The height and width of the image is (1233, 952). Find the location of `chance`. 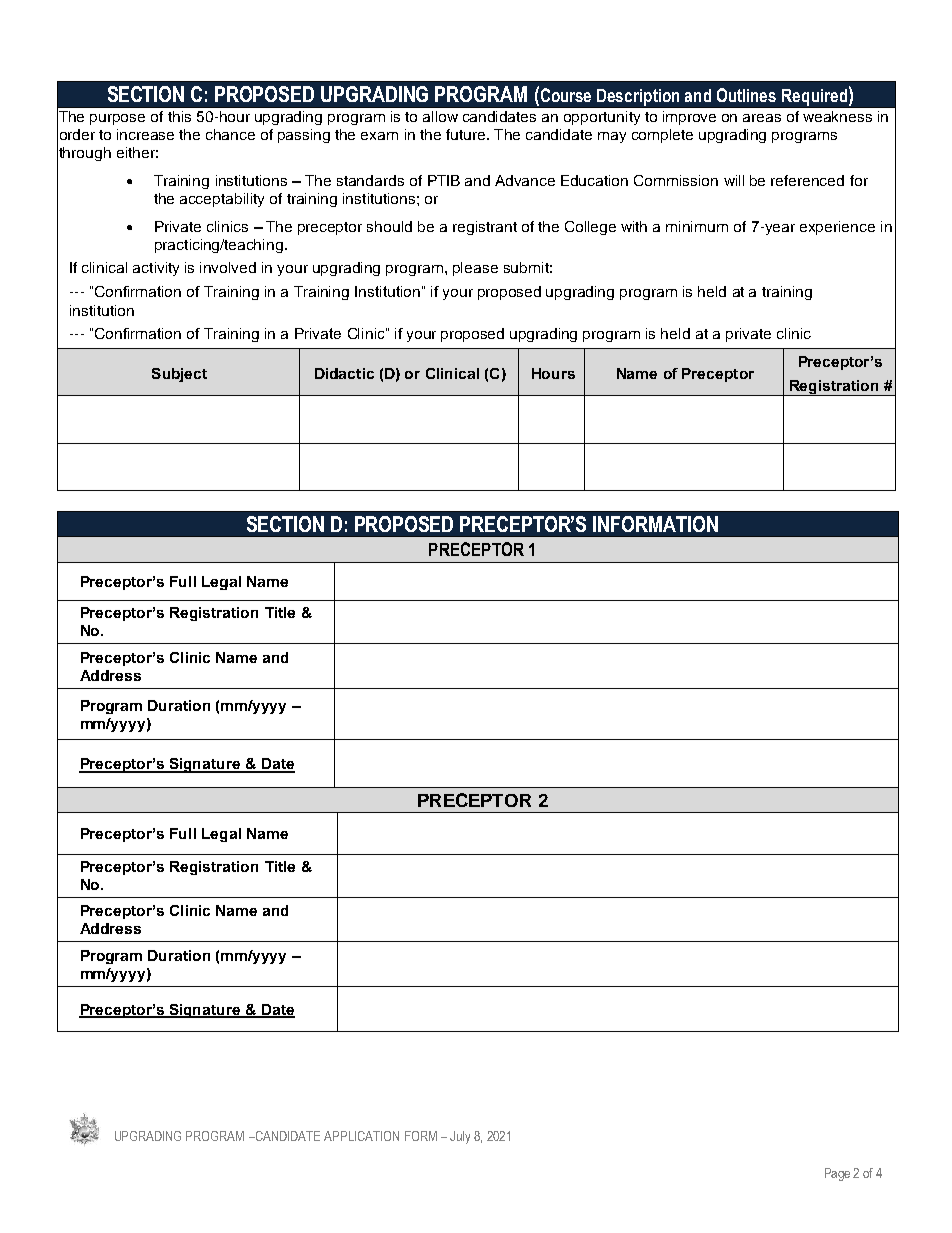

chance is located at coordinates (230, 134).
